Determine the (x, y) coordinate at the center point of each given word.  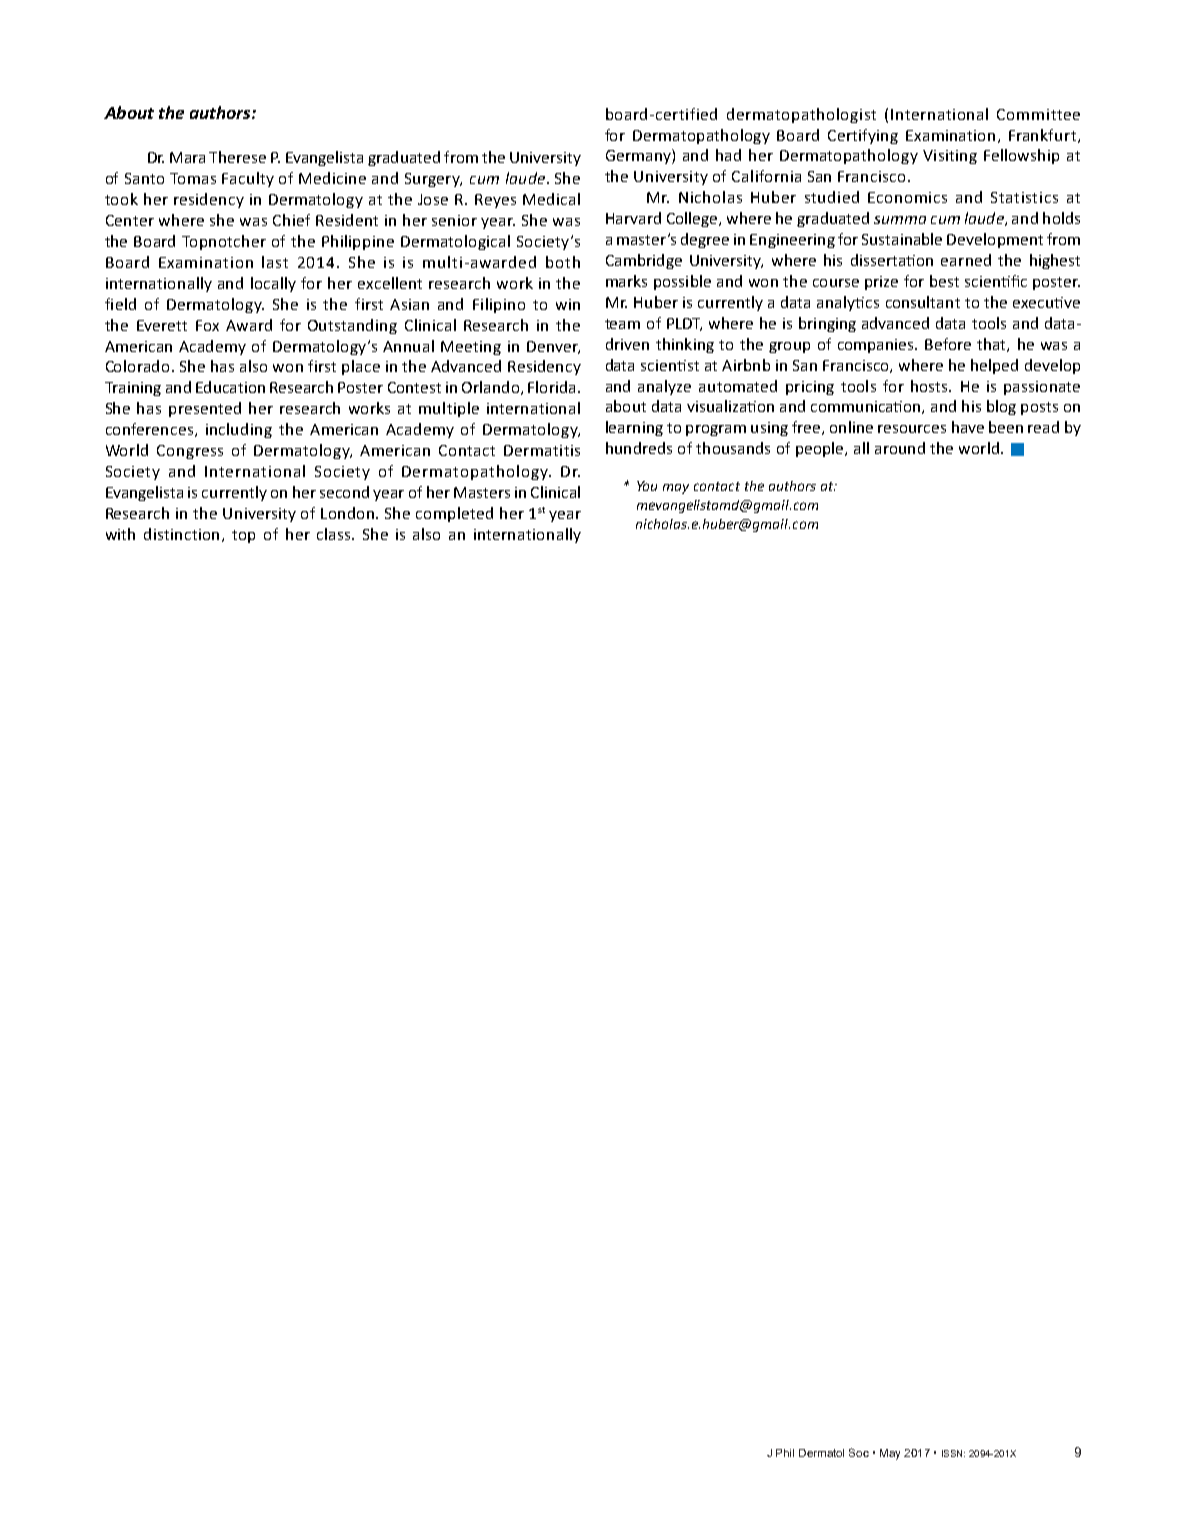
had (728, 155)
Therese (237, 157)
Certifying (863, 136)
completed (454, 514)
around (900, 448)
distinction (183, 535)
